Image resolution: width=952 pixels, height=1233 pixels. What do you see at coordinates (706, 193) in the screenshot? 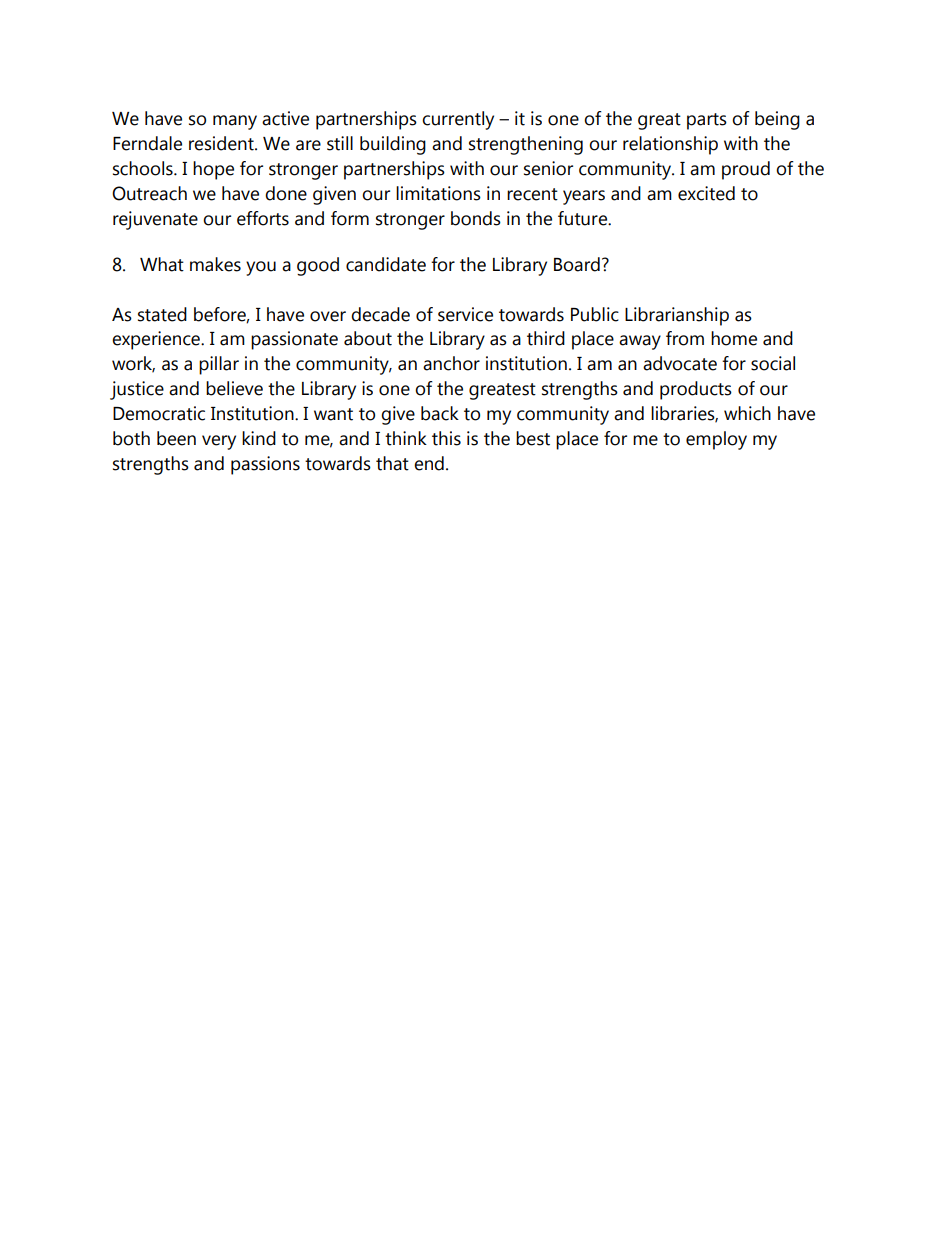
I see `excited` at bounding box center [706, 193].
